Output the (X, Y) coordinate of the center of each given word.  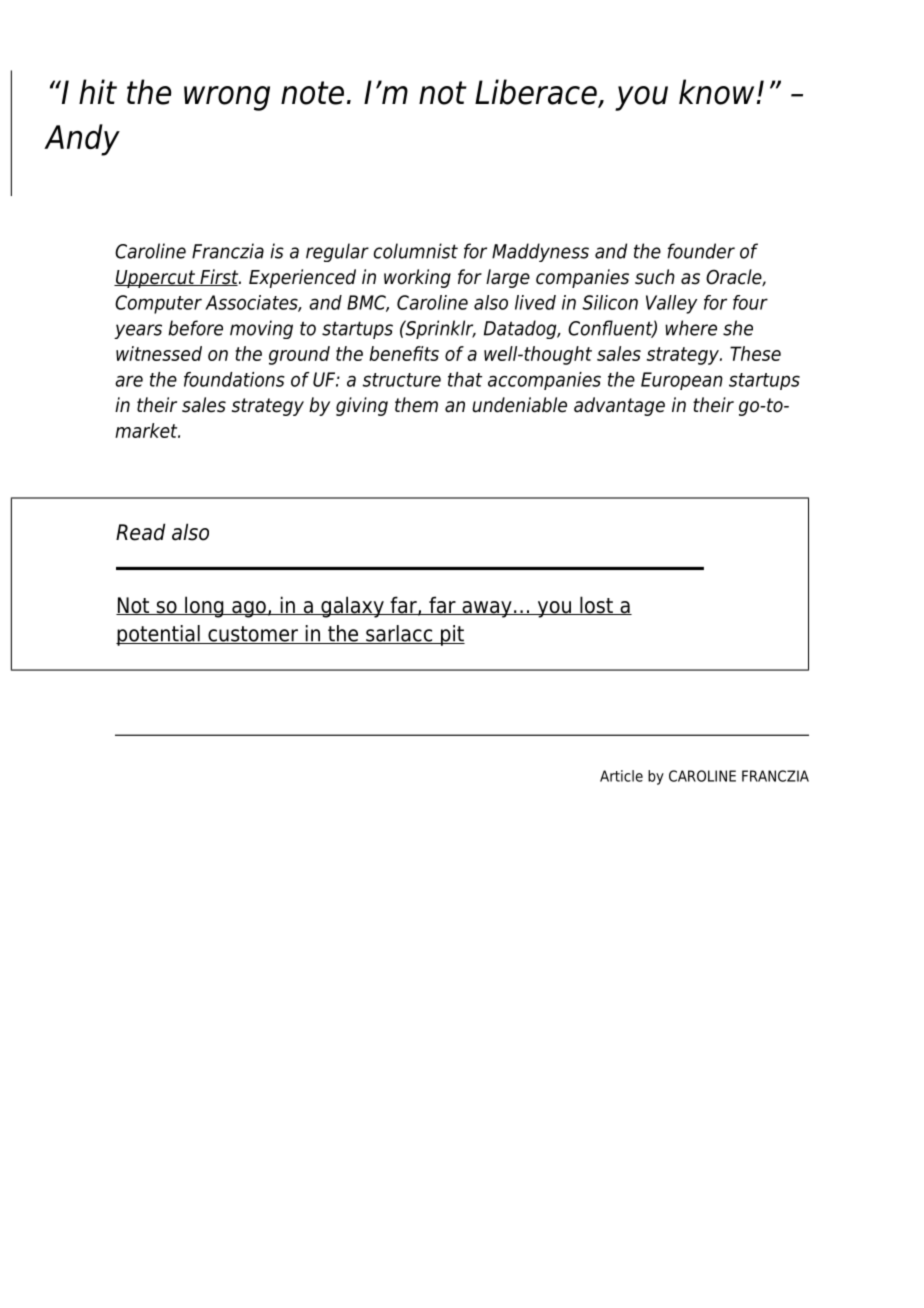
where (691, 328)
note (312, 93)
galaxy (352, 607)
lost (596, 605)
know (716, 92)
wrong (227, 98)
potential (159, 635)
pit (452, 635)
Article (621, 776)
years (138, 331)
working (417, 278)
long (204, 607)
